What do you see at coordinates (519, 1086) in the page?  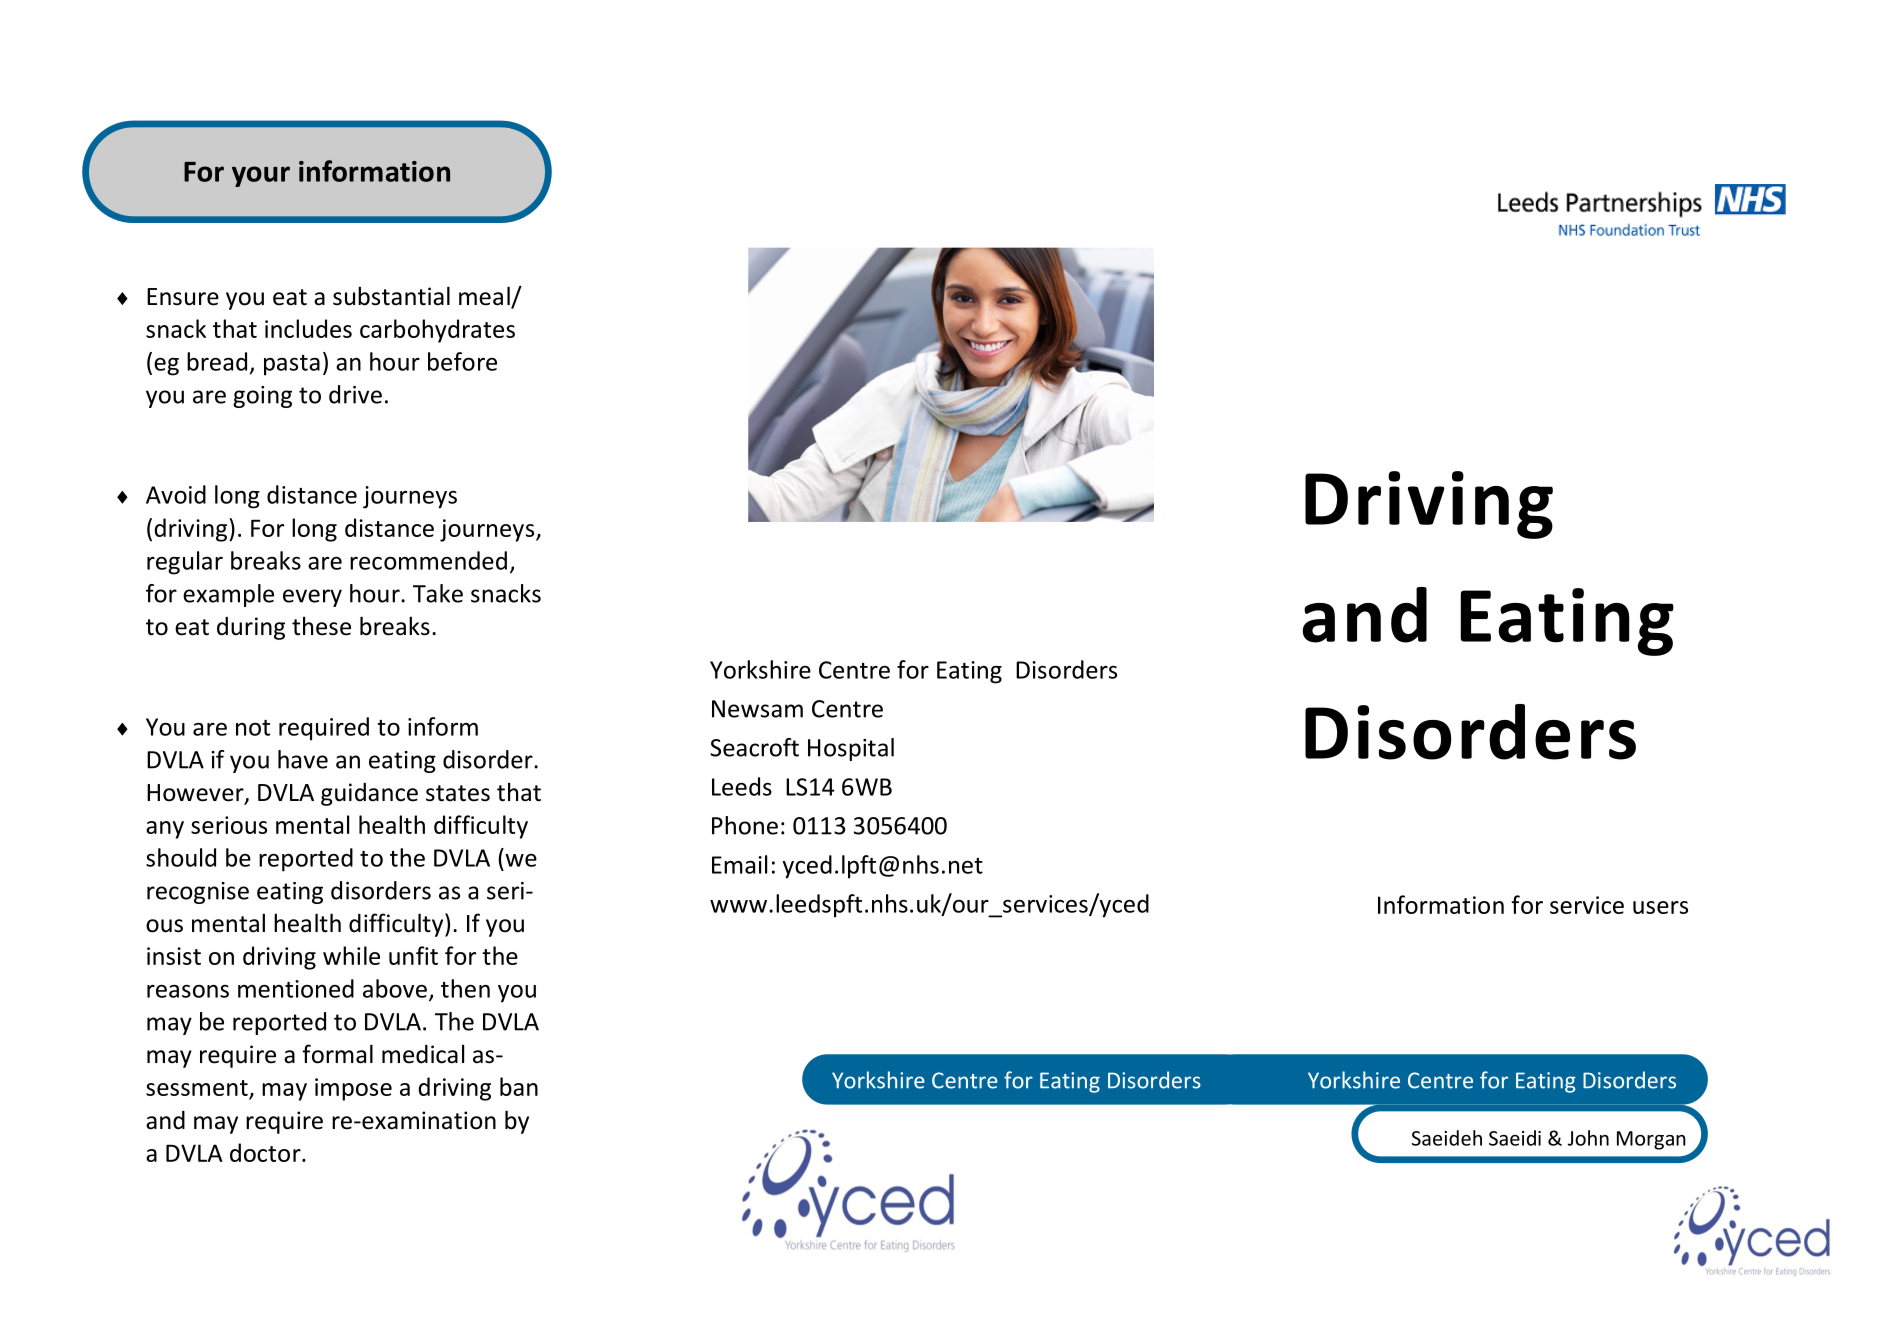 I see `ban` at bounding box center [519, 1086].
